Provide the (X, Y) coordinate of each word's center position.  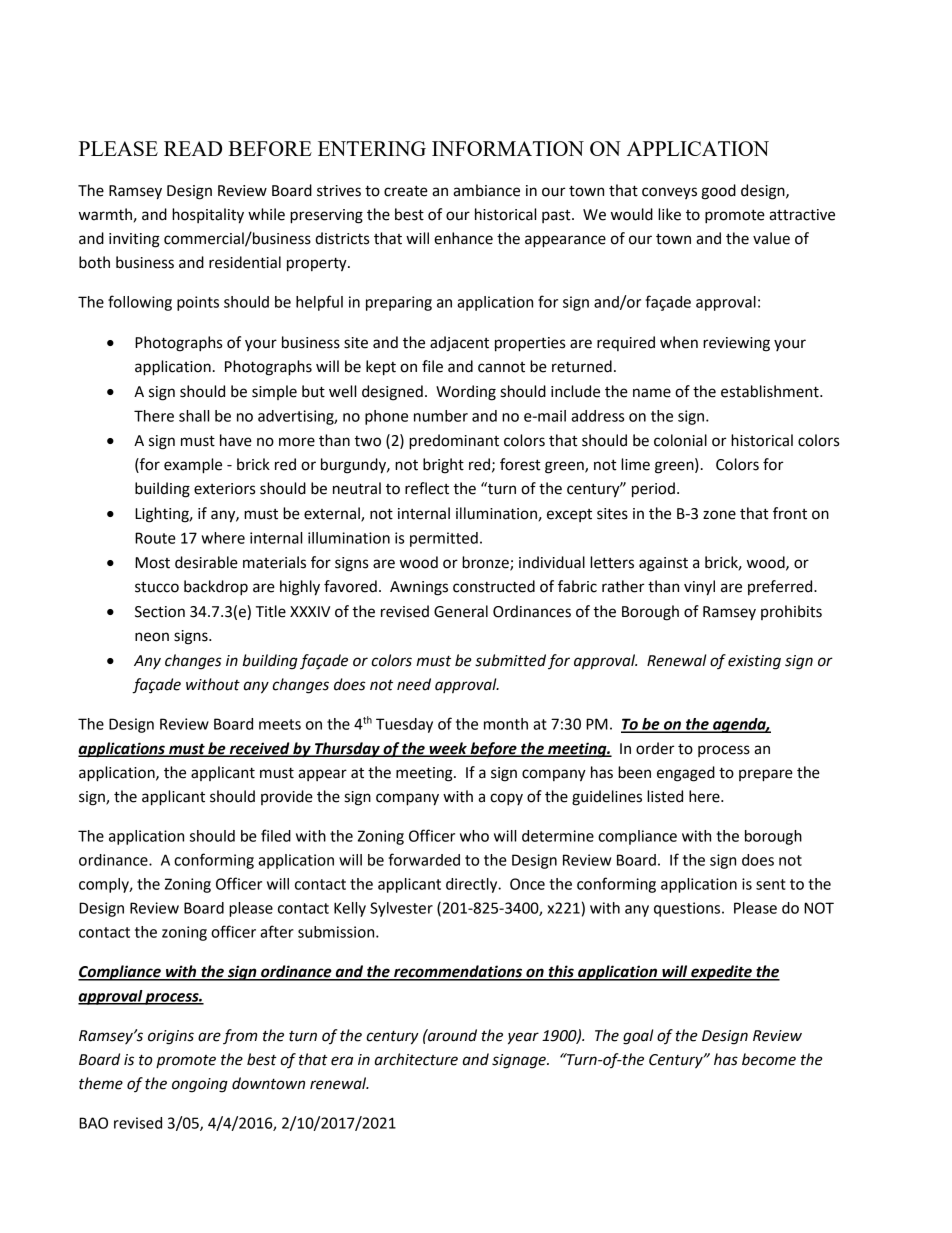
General (461, 611)
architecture (416, 1059)
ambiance (486, 190)
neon (152, 637)
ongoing (200, 1085)
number (441, 416)
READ (193, 148)
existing (754, 662)
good (718, 192)
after (277, 931)
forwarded (424, 859)
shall (194, 416)
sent (771, 884)
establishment (771, 391)
